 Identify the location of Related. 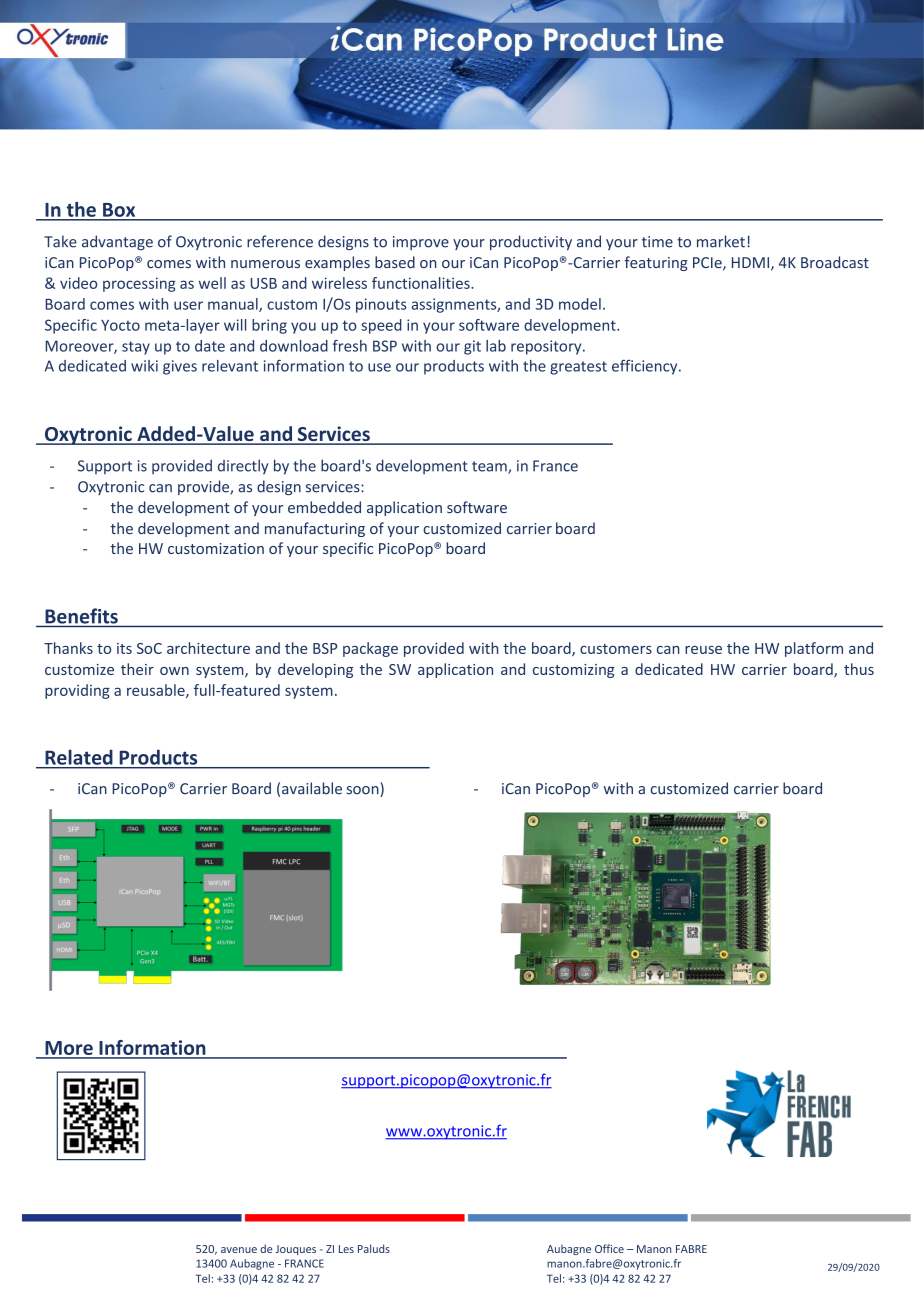
(79, 757).
